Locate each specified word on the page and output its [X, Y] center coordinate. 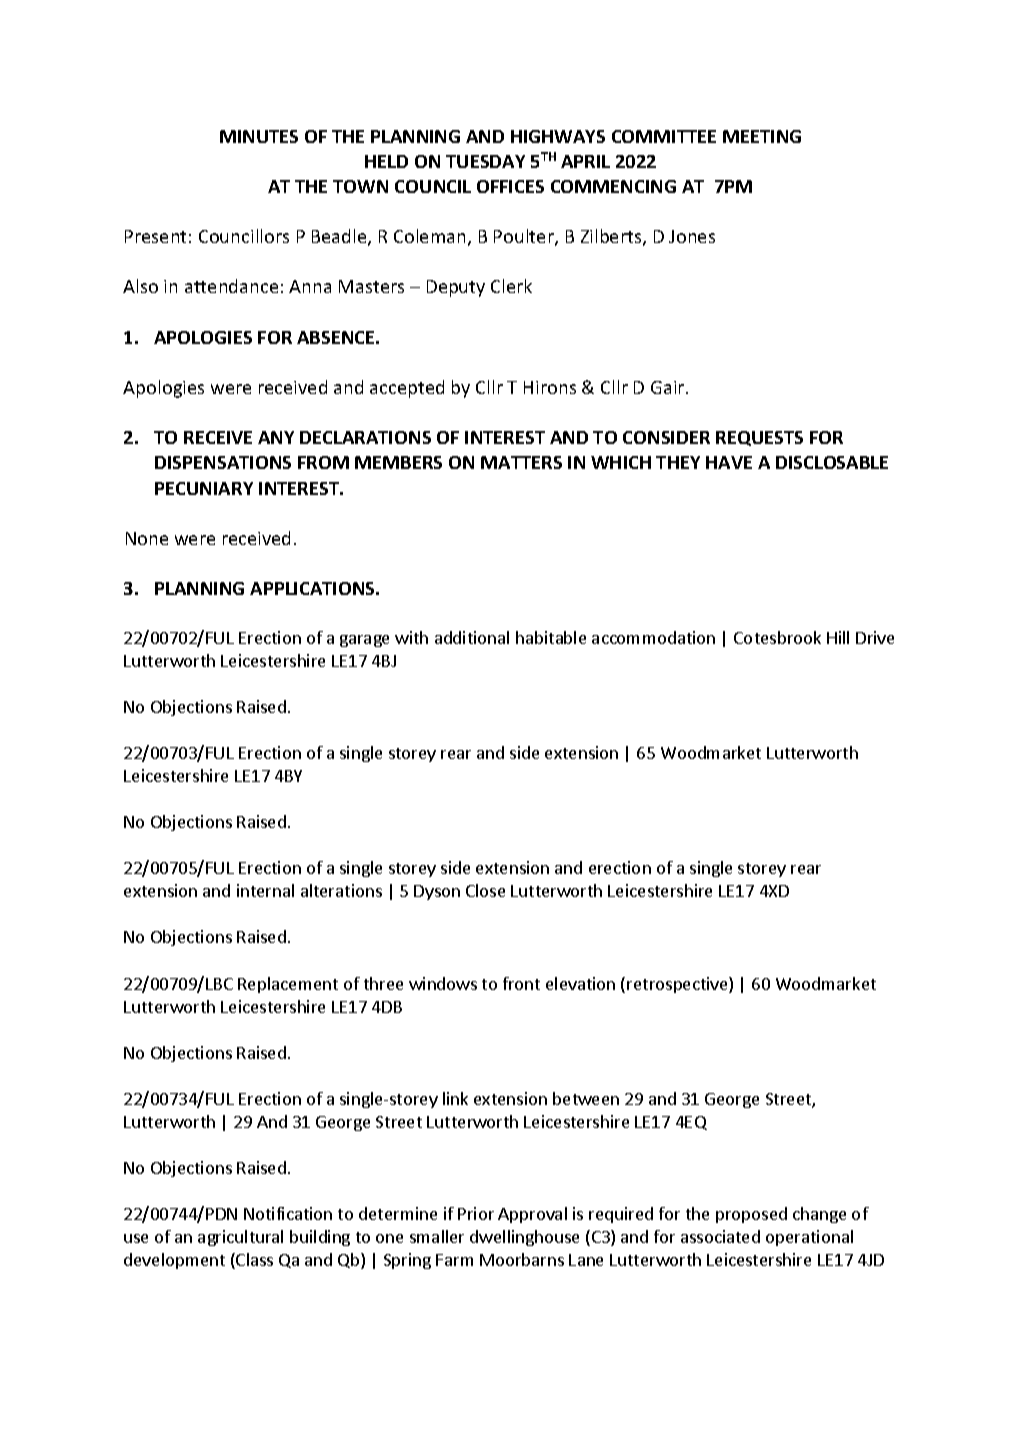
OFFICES [510, 186]
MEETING [762, 136]
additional [472, 637]
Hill [838, 637]
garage [364, 641]
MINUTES [259, 136]
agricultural [240, 1238]
